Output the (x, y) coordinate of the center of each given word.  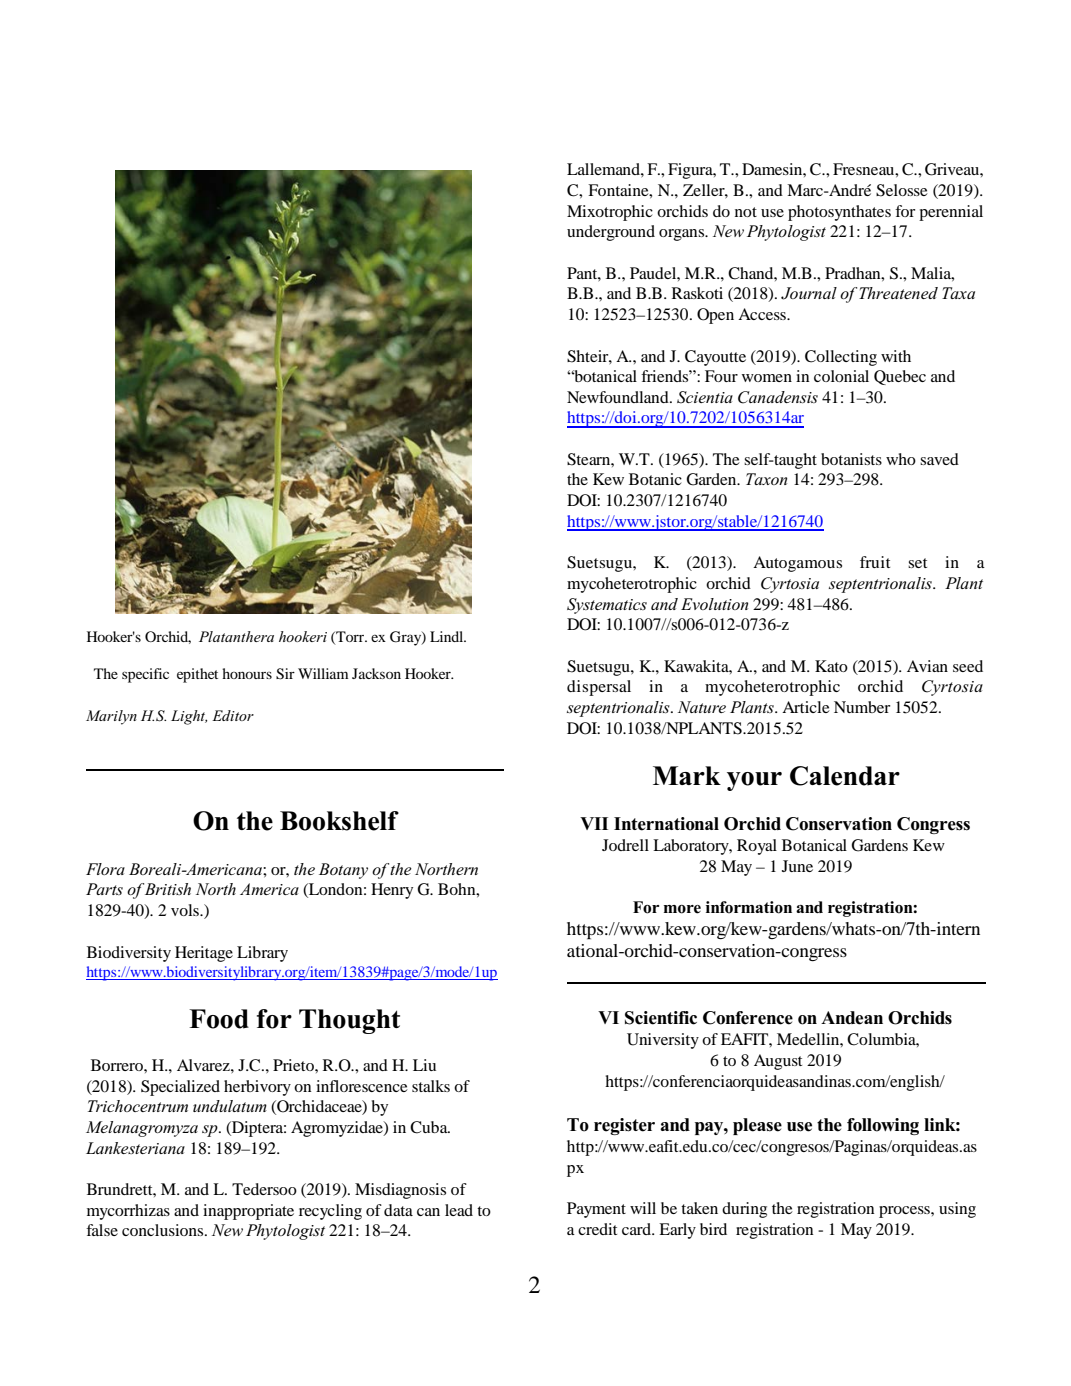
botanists (851, 459)
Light (189, 717)
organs (683, 235)
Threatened (898, 293)
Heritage (204, 954)
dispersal (599, 688)
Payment (596, 1210)
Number (862, 707)
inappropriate (248, 1212)
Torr (350, 637)
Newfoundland (619, 397)
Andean (852, 1018)
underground (611, 233)
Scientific (661, 1018)
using (957, 1210)
